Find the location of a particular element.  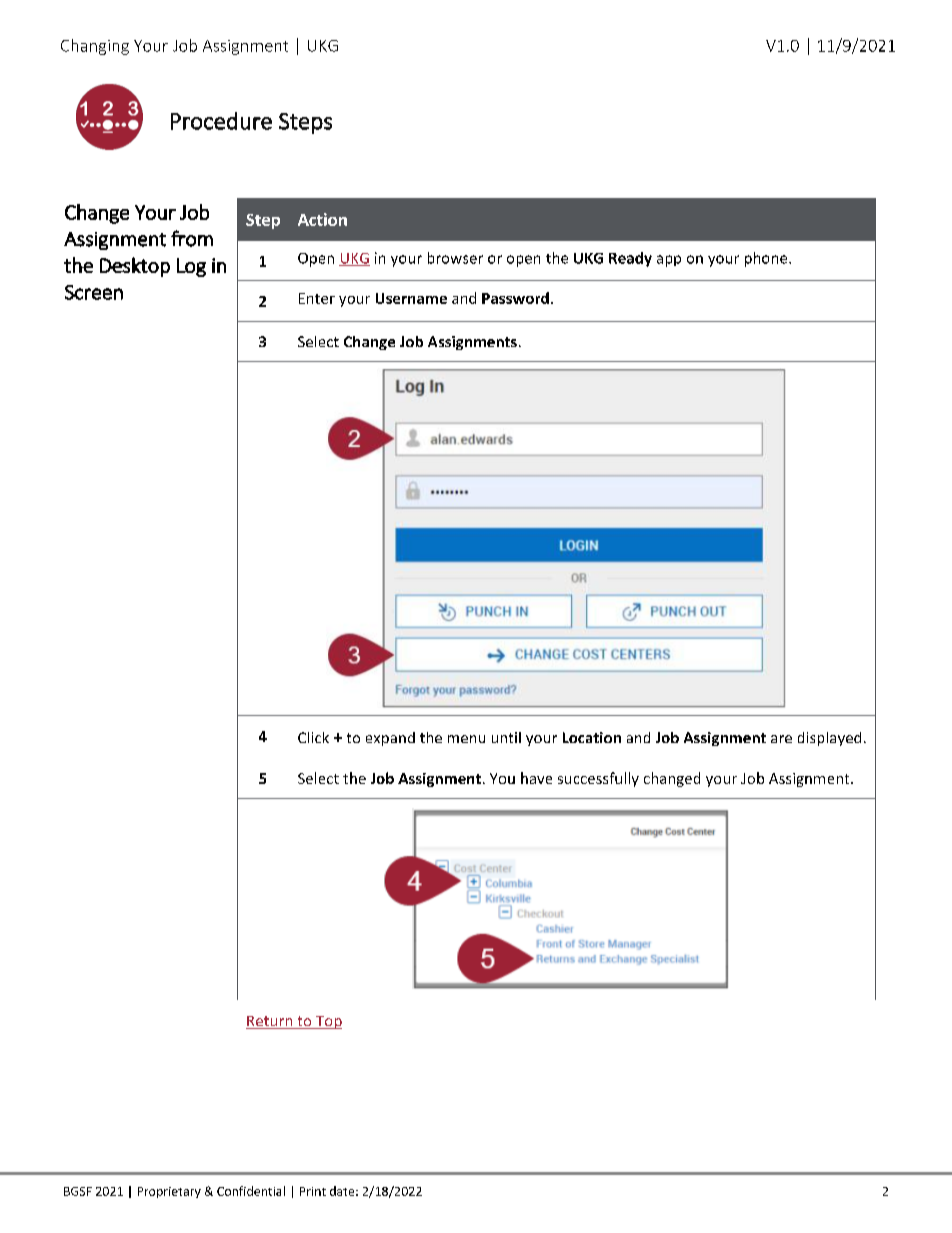

Username is located at coordinates (411, 298).
